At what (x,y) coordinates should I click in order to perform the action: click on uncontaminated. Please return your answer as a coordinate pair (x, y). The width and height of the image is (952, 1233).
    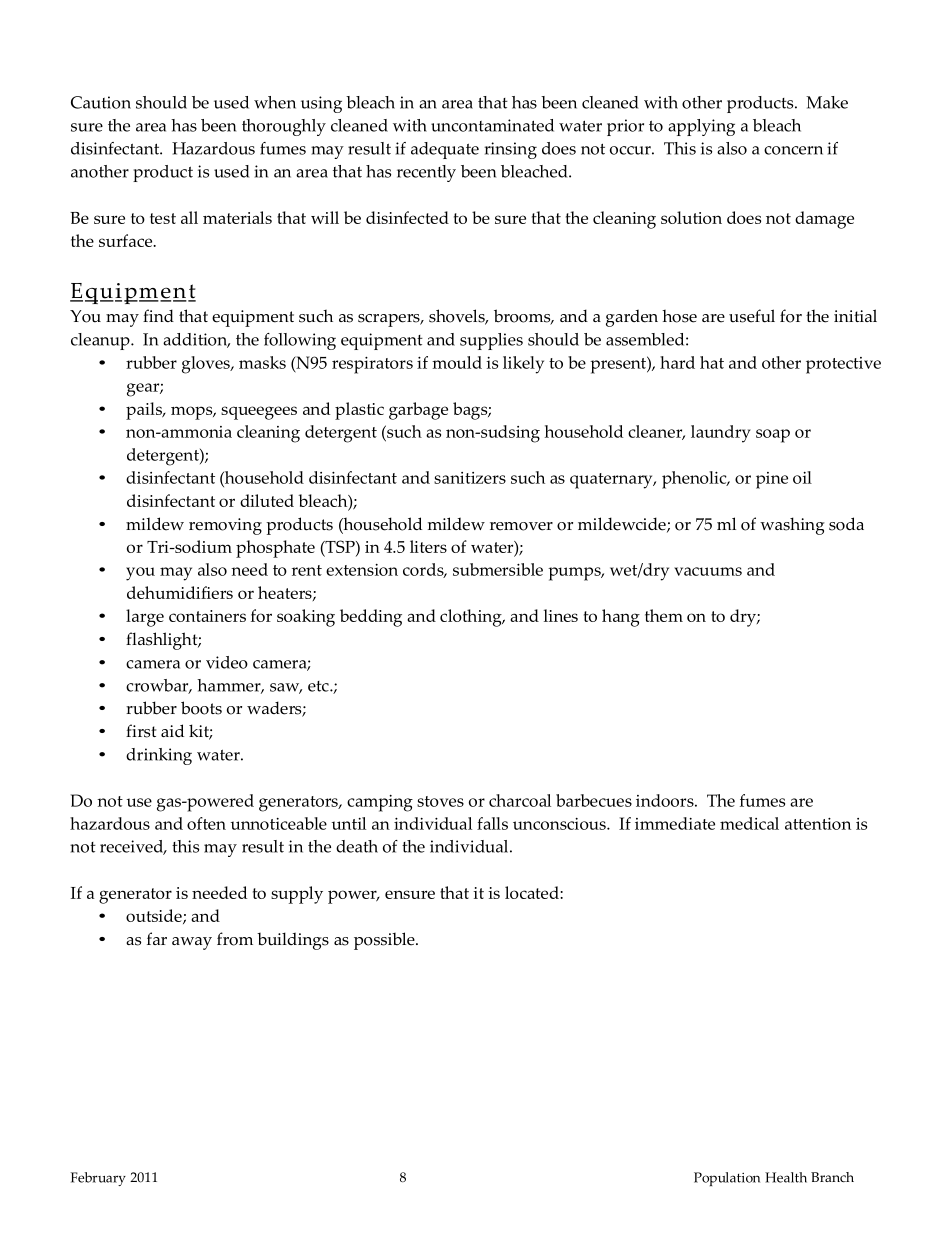
    Looking at the image, I should click on (492, 125).
